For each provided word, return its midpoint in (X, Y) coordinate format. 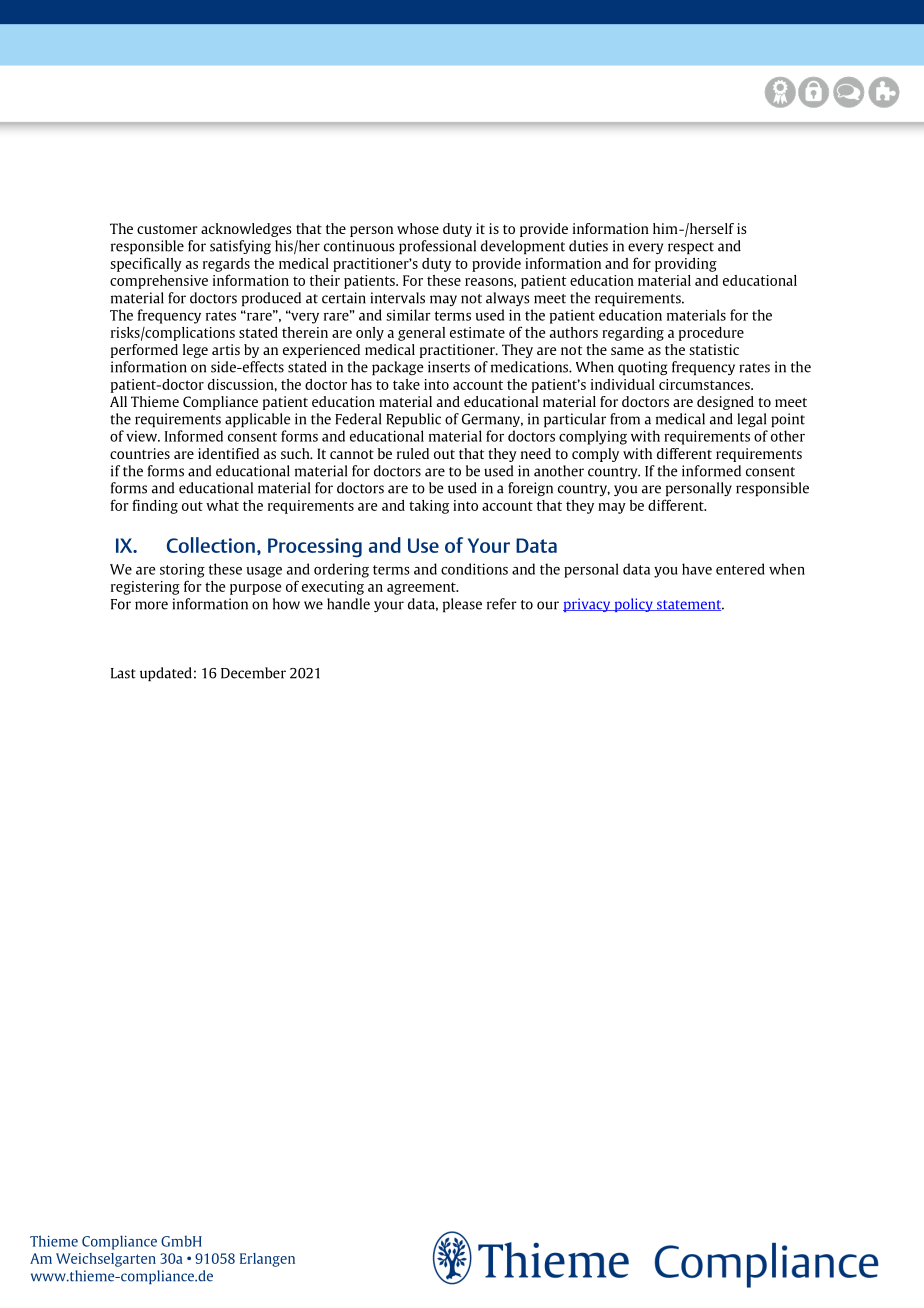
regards (226, 265)
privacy (588, 605)
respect (691, 248)
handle (348, 604)
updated (166, 674)
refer (502, 604)
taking (429, 507)
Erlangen (267, 1260)
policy (633, 605)
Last (123, 673)
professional (437, 247)
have (697, 569)
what (222, 505)
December (253, 673)
